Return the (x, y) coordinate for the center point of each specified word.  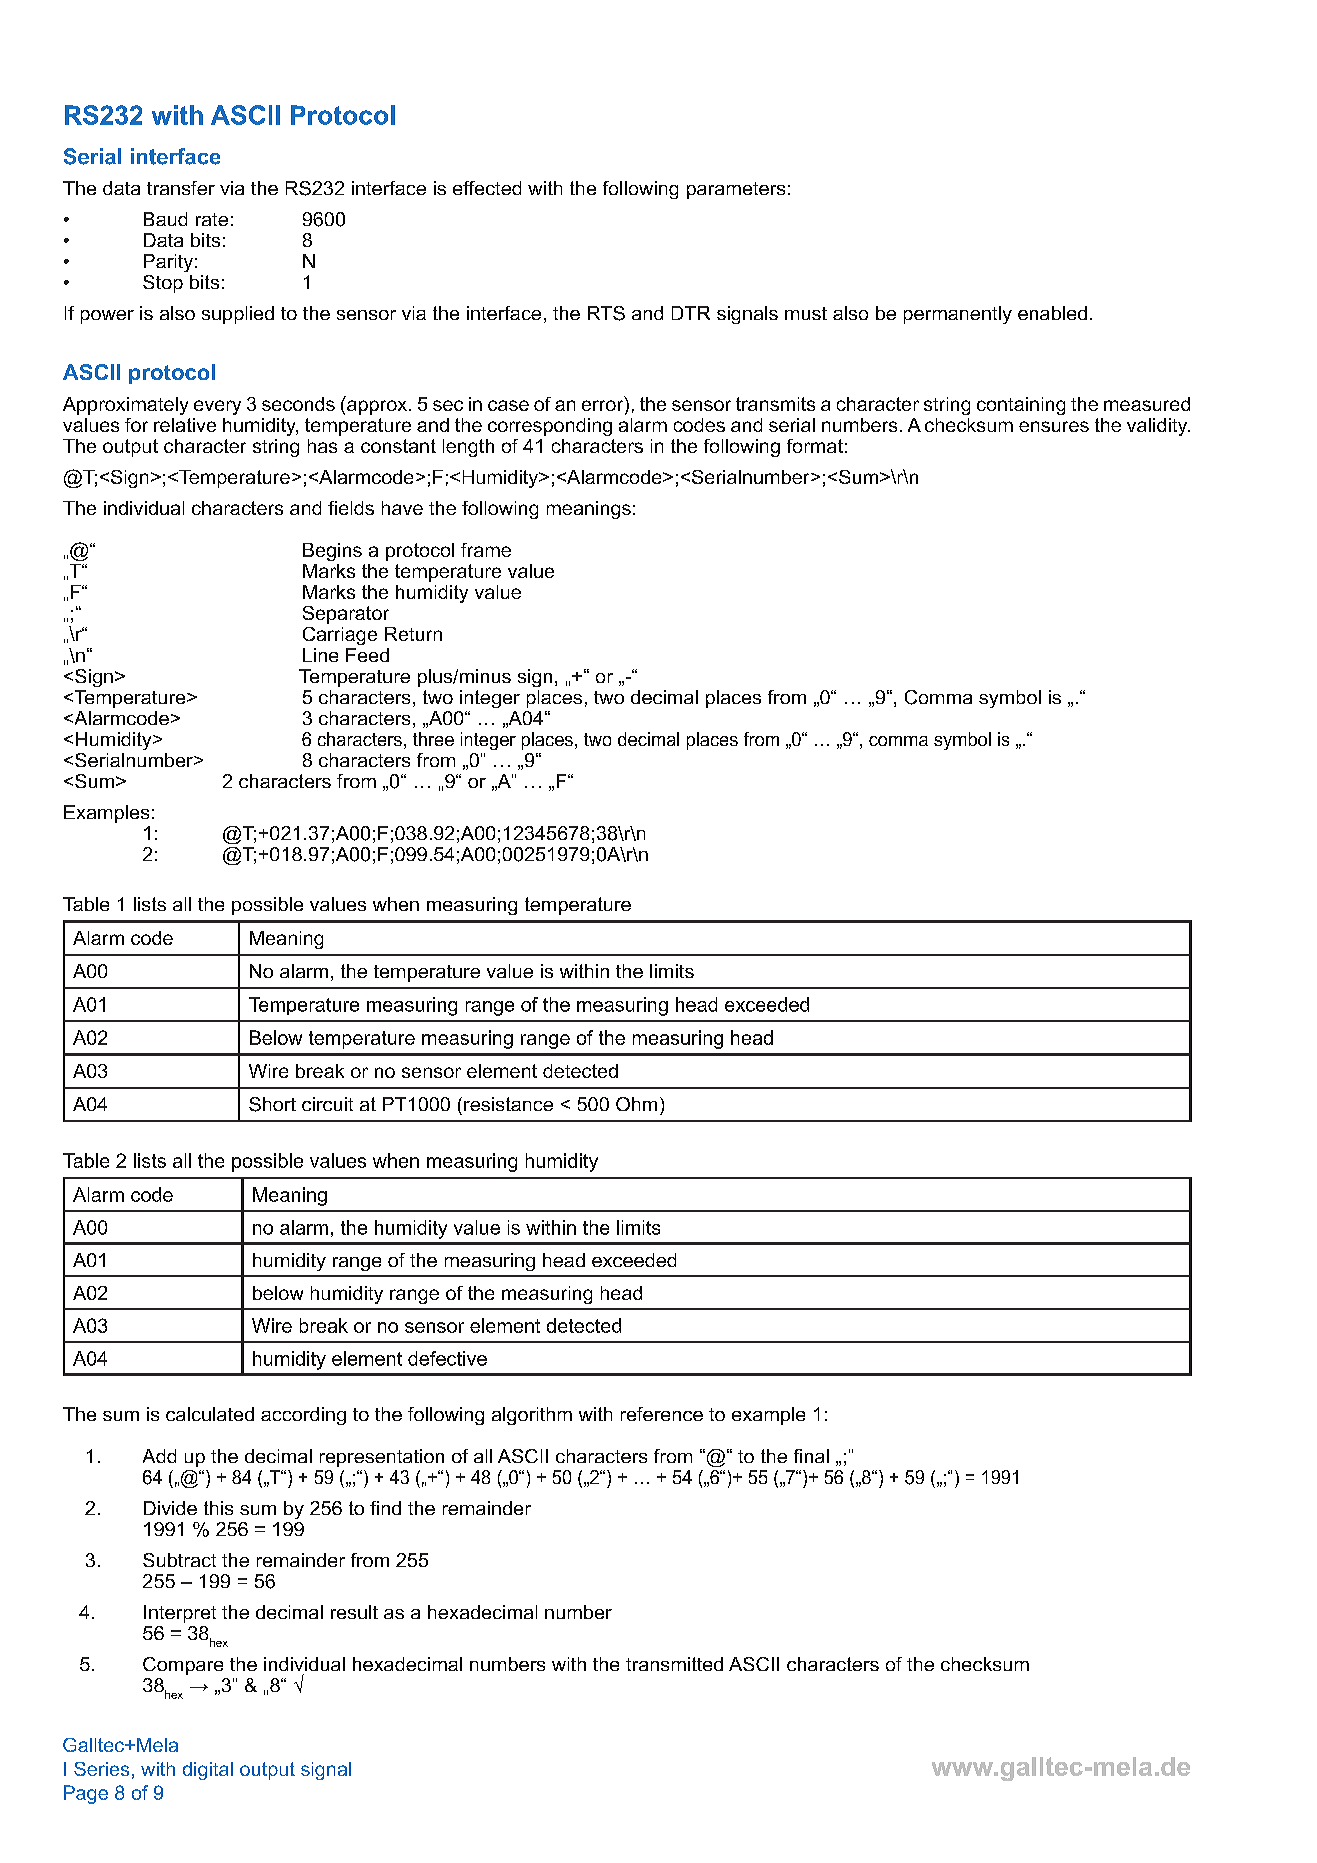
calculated (210, 1414)
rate (212, 219)
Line (320, 655)
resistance (508, 1104)
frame (486, 550)
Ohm (636, 1104)
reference (662, 1414)
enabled (1052, 313)
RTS (606, 313)
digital (208, 1771)
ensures (1054, 426)
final (811, 1456)
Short (272, 1104)
